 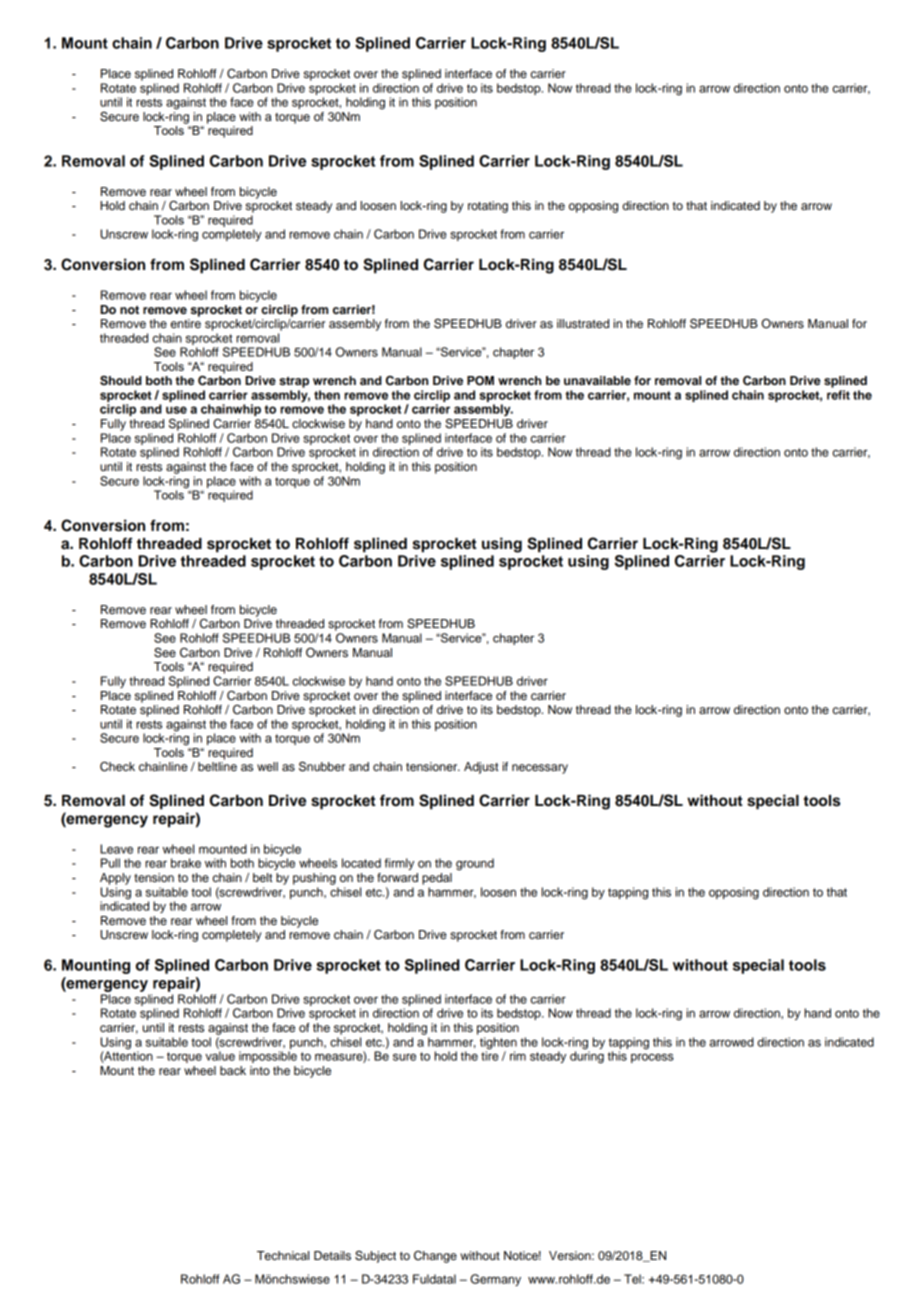 What do you see at coordinates (481, 768) in the image?
I see `Adjust` at bounding box center [481, 768].
